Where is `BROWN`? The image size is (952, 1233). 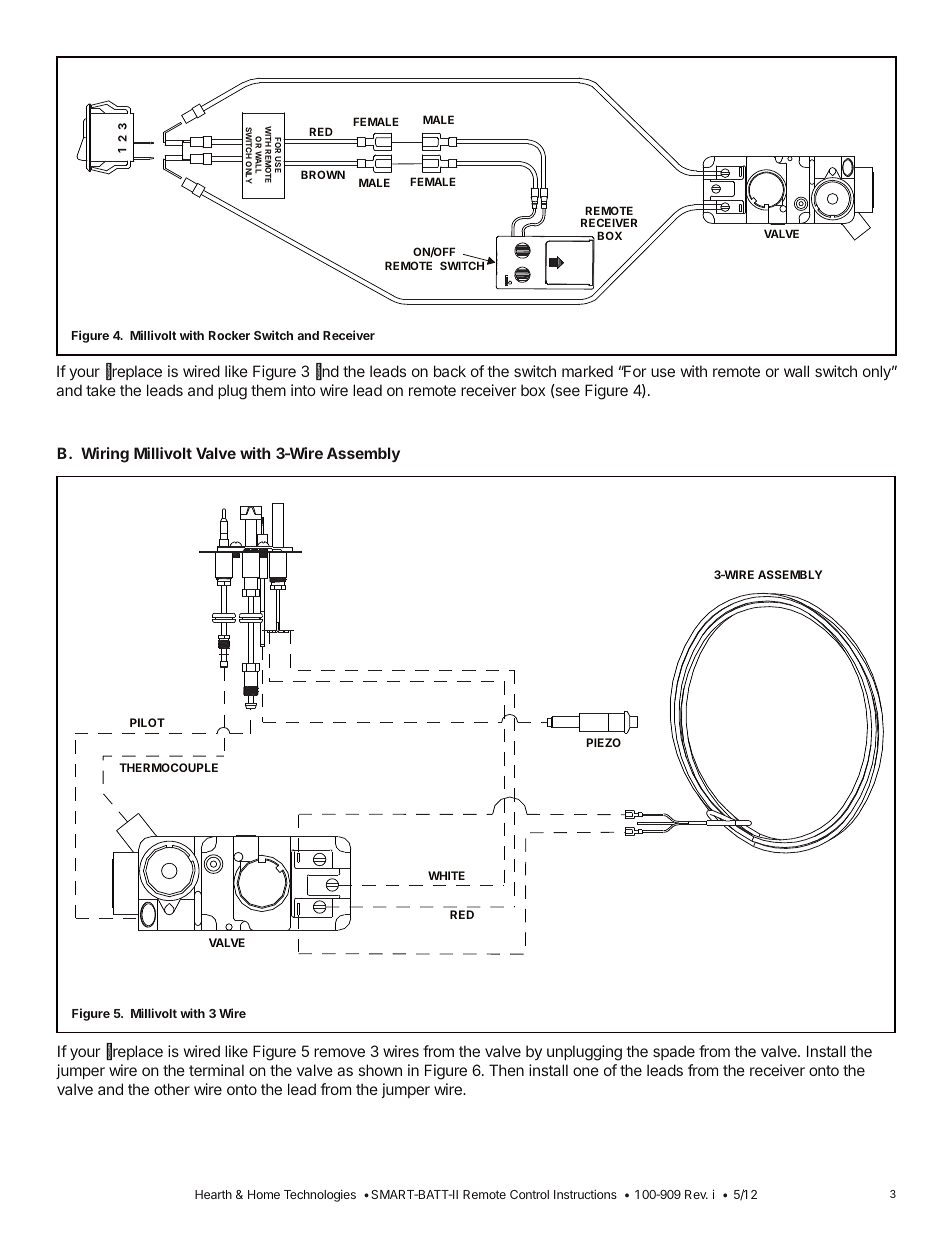
BROWN is located at coordinates (323, 174).
